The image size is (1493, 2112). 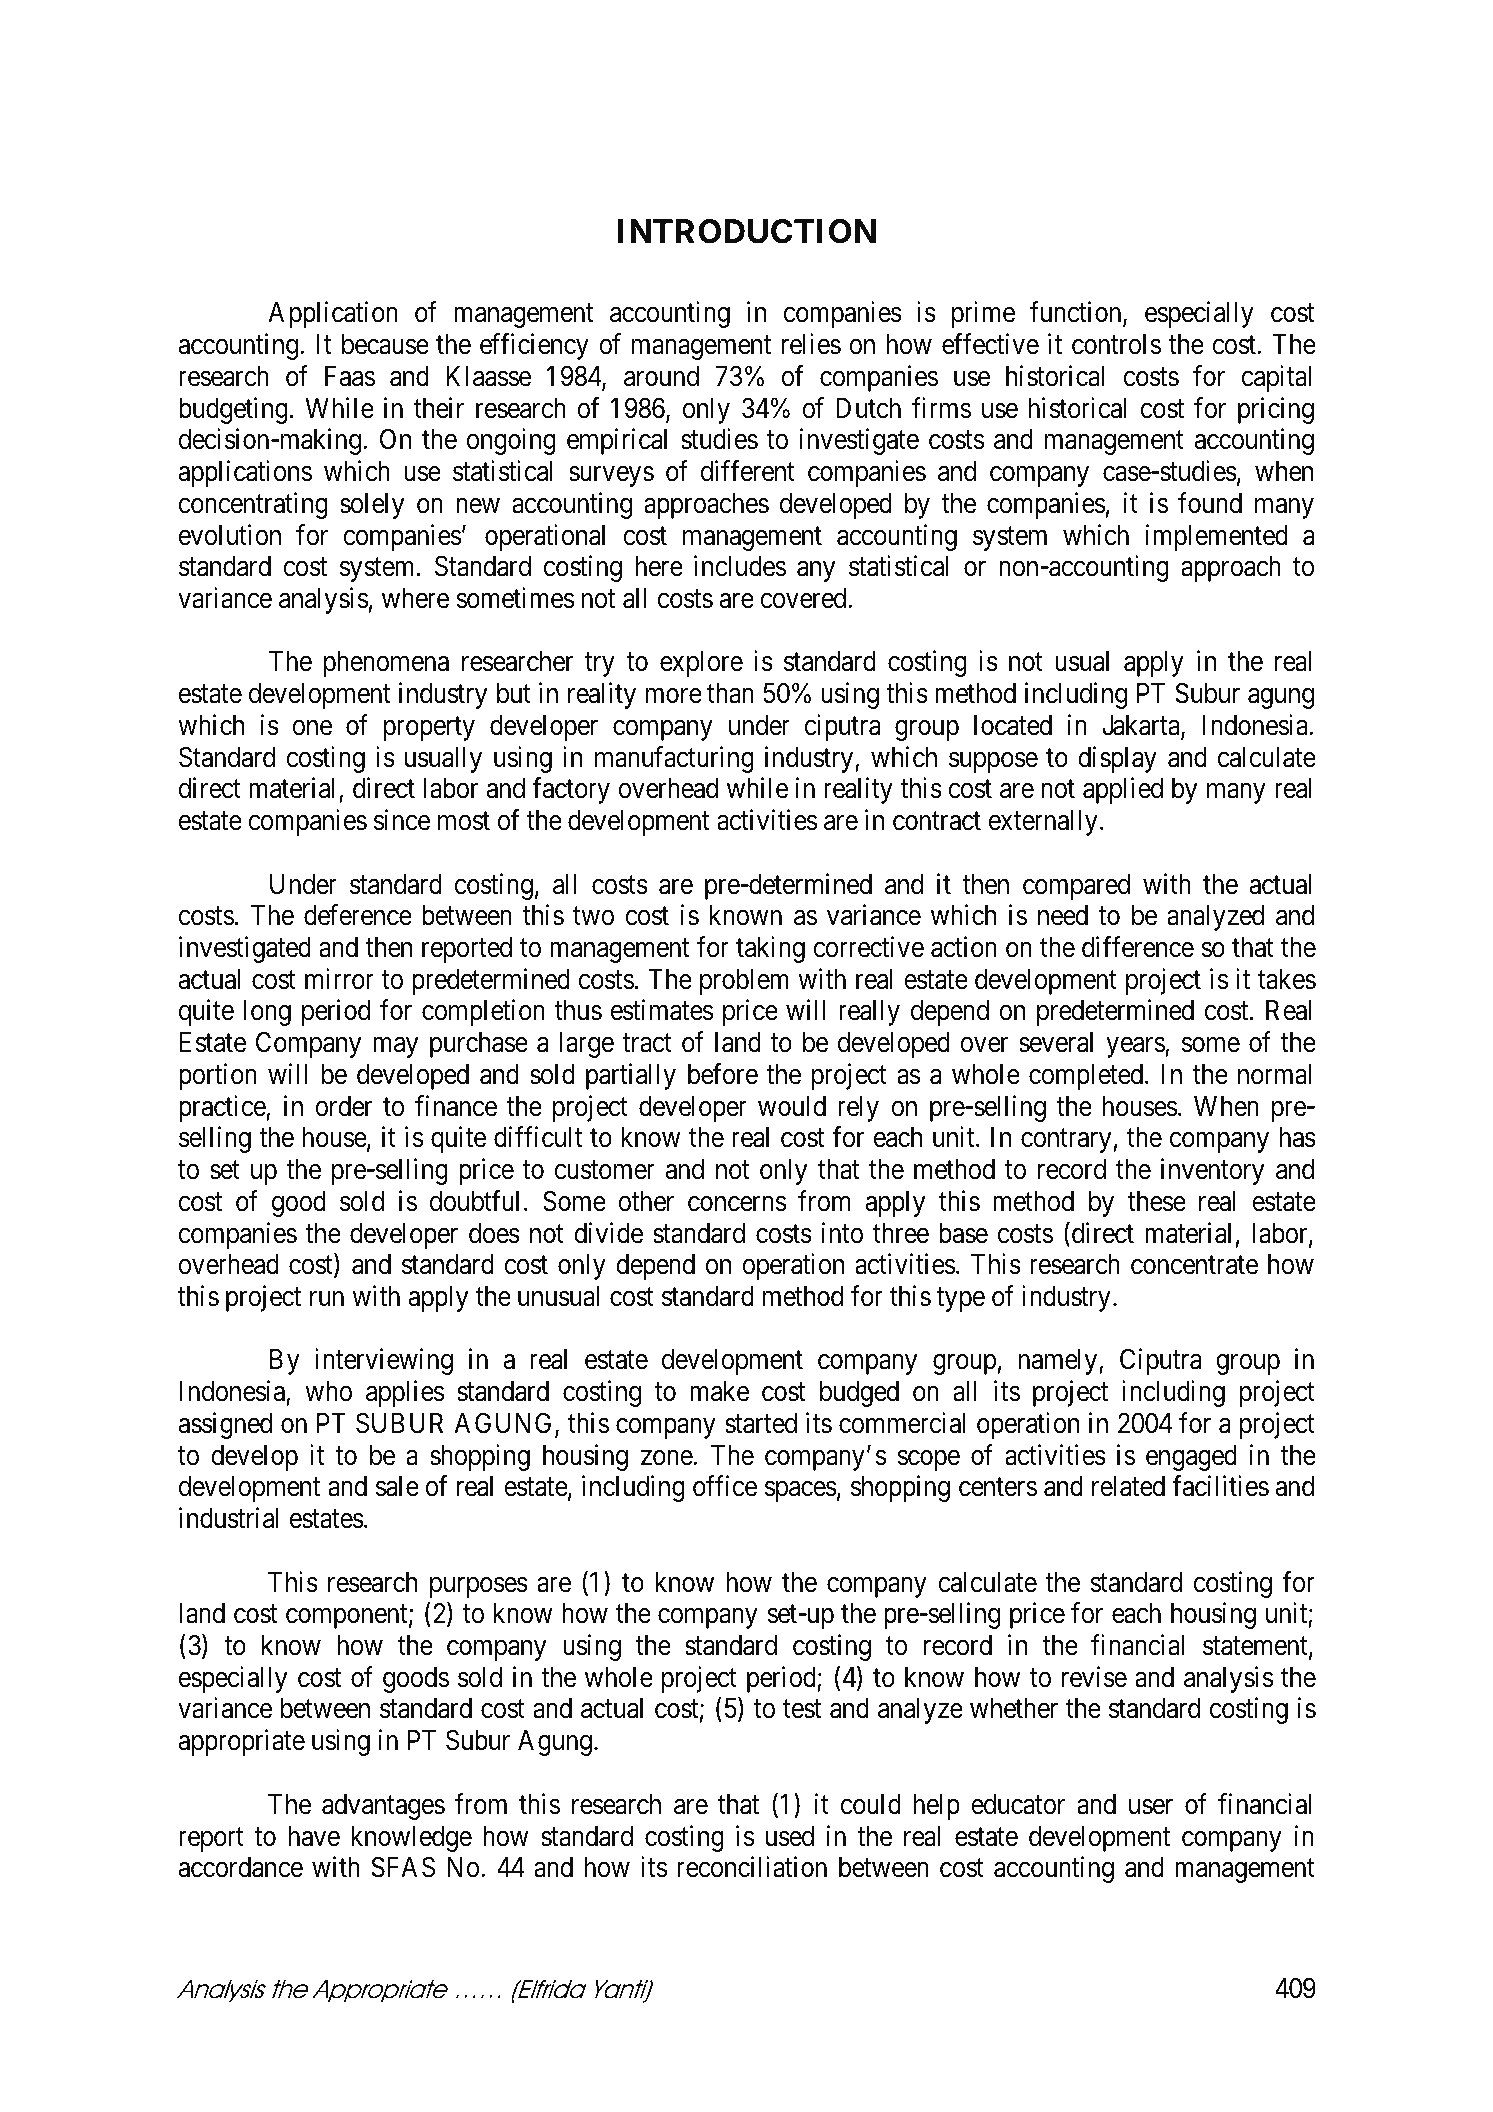 What do you see at coordinates (1194, 1265) in the screenshot?
I see `concentrate` at bounding box center [1194, 1265].
